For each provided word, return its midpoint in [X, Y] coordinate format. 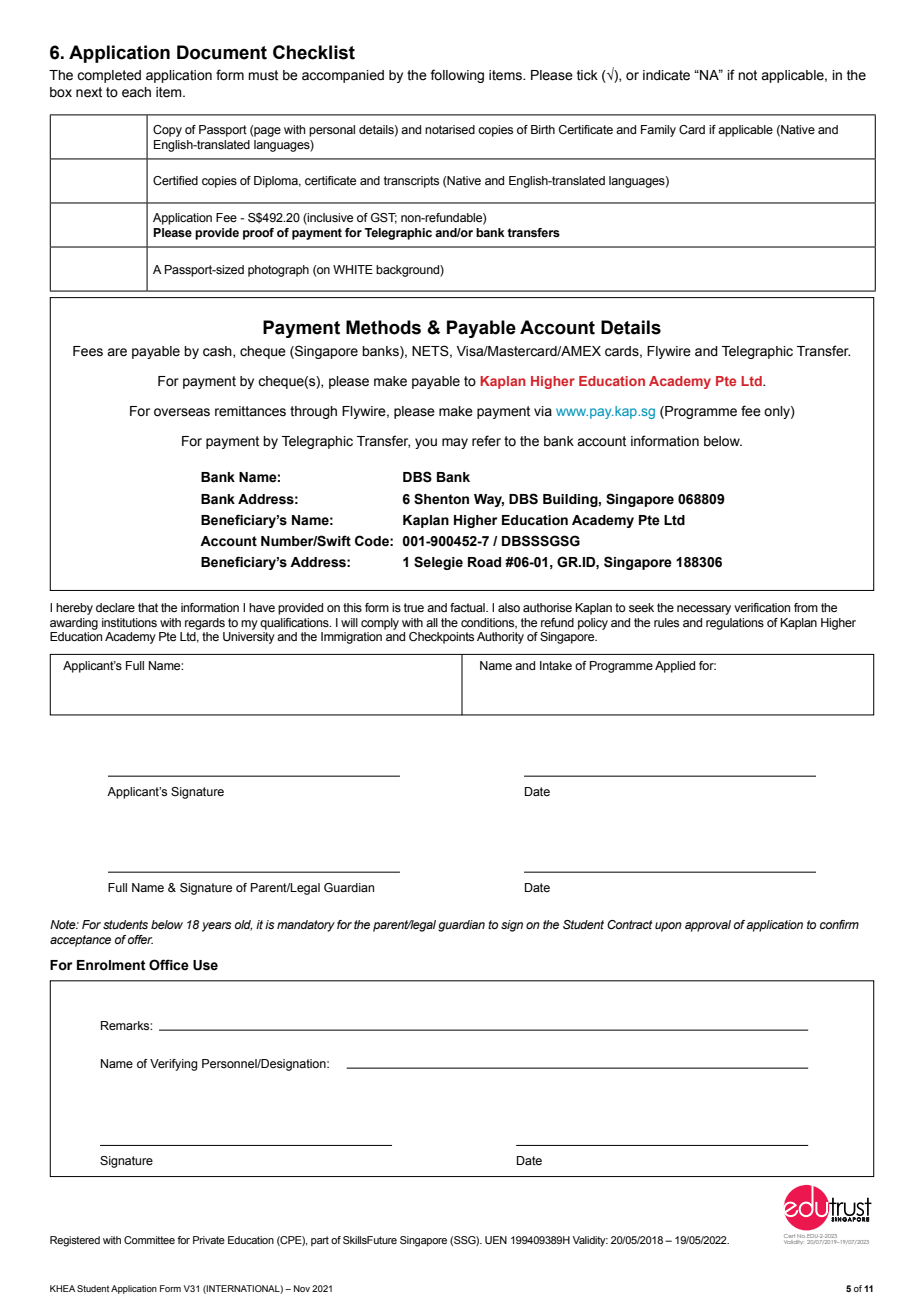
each [136, 92]
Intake [556, 665]
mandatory [306, 926]
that [148, 607]
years [217, 927]
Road [484, 562]
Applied [675, 667]
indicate [666, 75]
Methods [383, 327]
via [543, 411]
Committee [149, 1240]
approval [708, 926]
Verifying [174, 1065]
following [457, 76]
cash [218, 352]
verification [762, 607]
